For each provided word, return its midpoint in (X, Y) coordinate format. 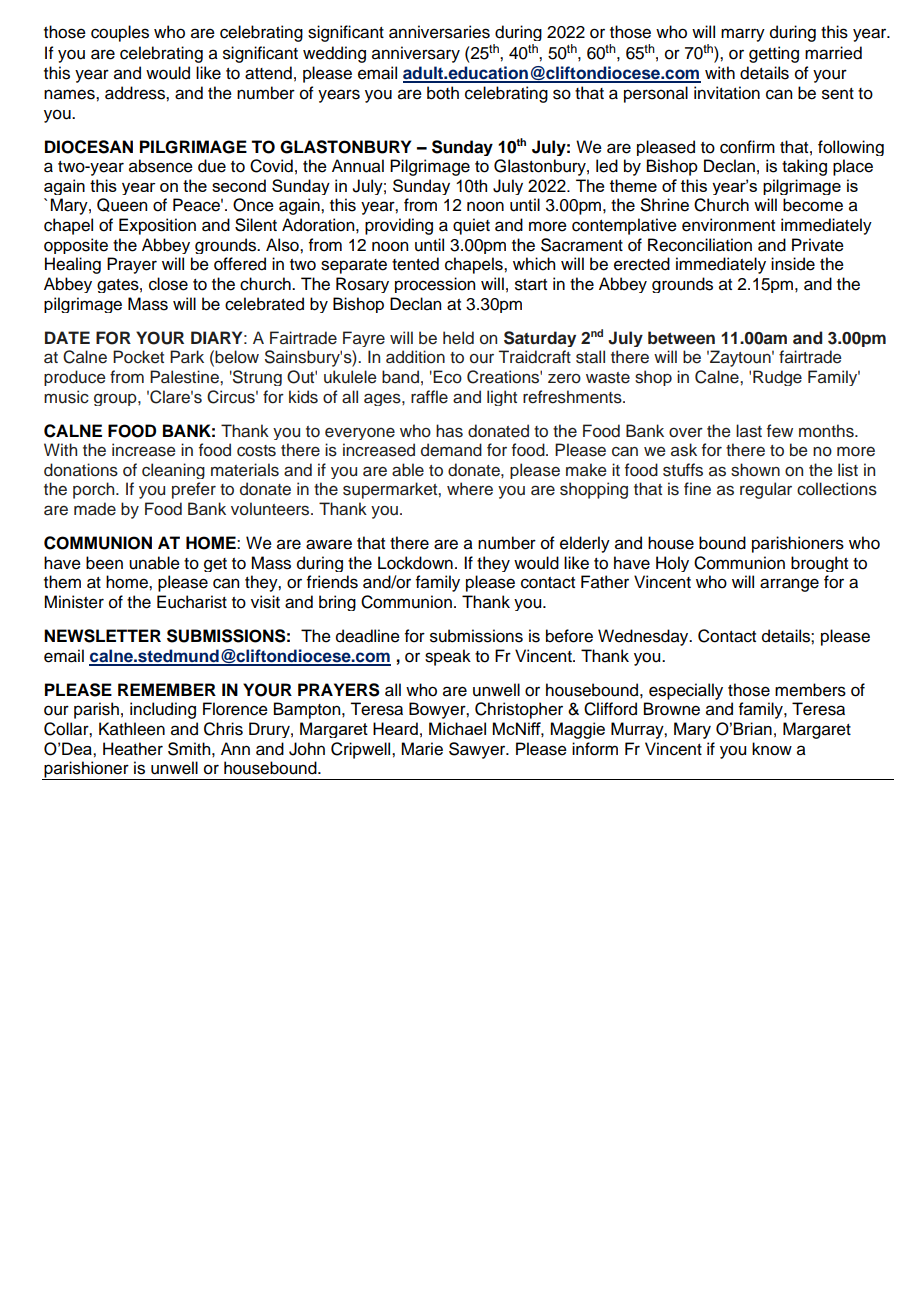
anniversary (416, 54)
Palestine (185, 377)
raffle (429, 397)
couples (120, 33)
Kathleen (132, 729)
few (780, 431)
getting (774, 54)
